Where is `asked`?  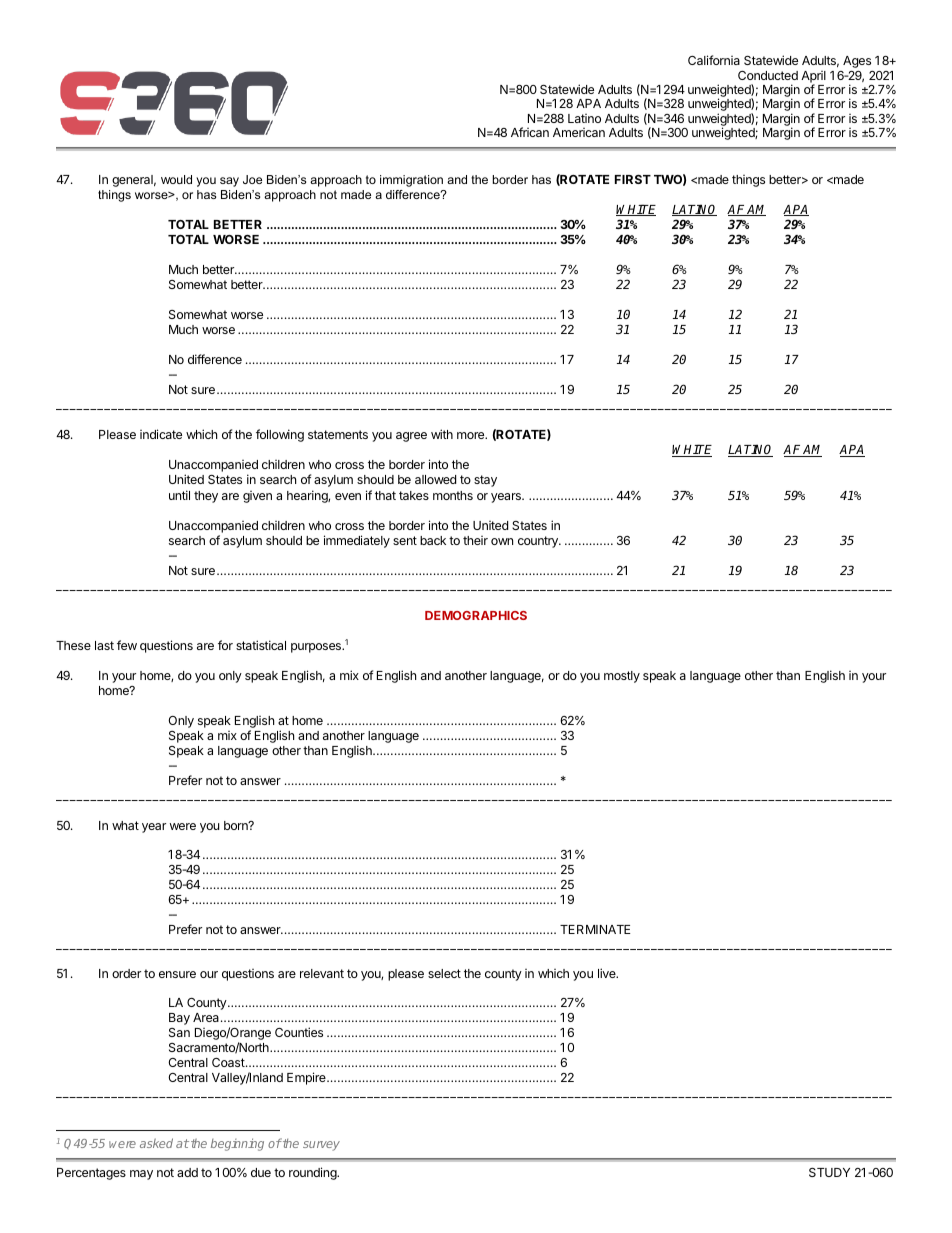 asked is located at coordinates (156, 1143).
